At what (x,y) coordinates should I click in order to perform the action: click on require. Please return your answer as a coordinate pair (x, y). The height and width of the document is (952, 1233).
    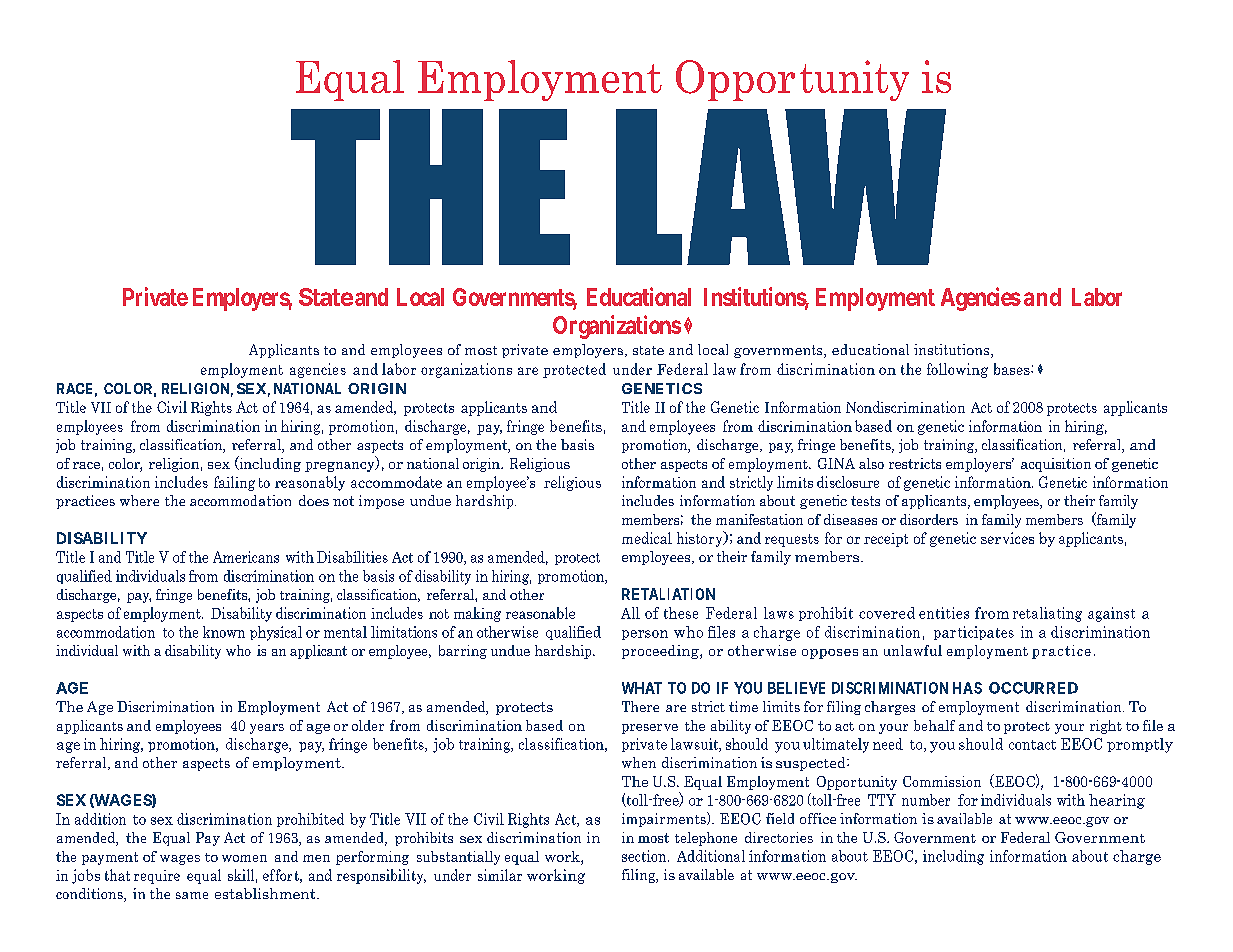
    Looking at the image, I should click on (157, 877).
